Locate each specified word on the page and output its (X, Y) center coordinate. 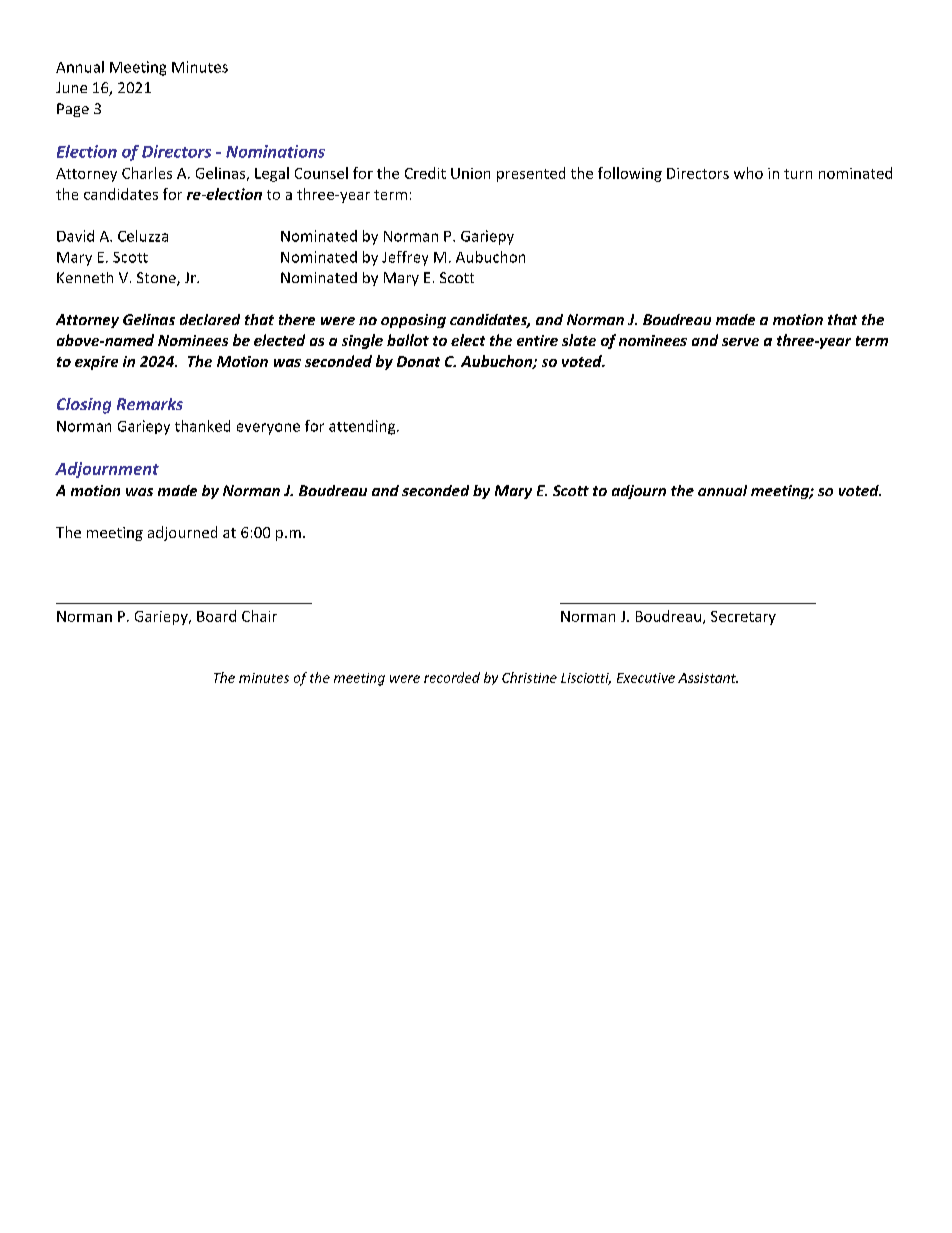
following (630, 174)
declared (210, 319)
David (75, 236)
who (748, 173)
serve (740, 342)
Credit (425, 173)
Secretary (743, 618)
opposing (413, 321)
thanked (202, 426)
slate (579, 340)
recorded (452, 677)
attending (363, 427)
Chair (259, 616)
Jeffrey (405, 258)
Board (216, 616)
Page (73, 110)
